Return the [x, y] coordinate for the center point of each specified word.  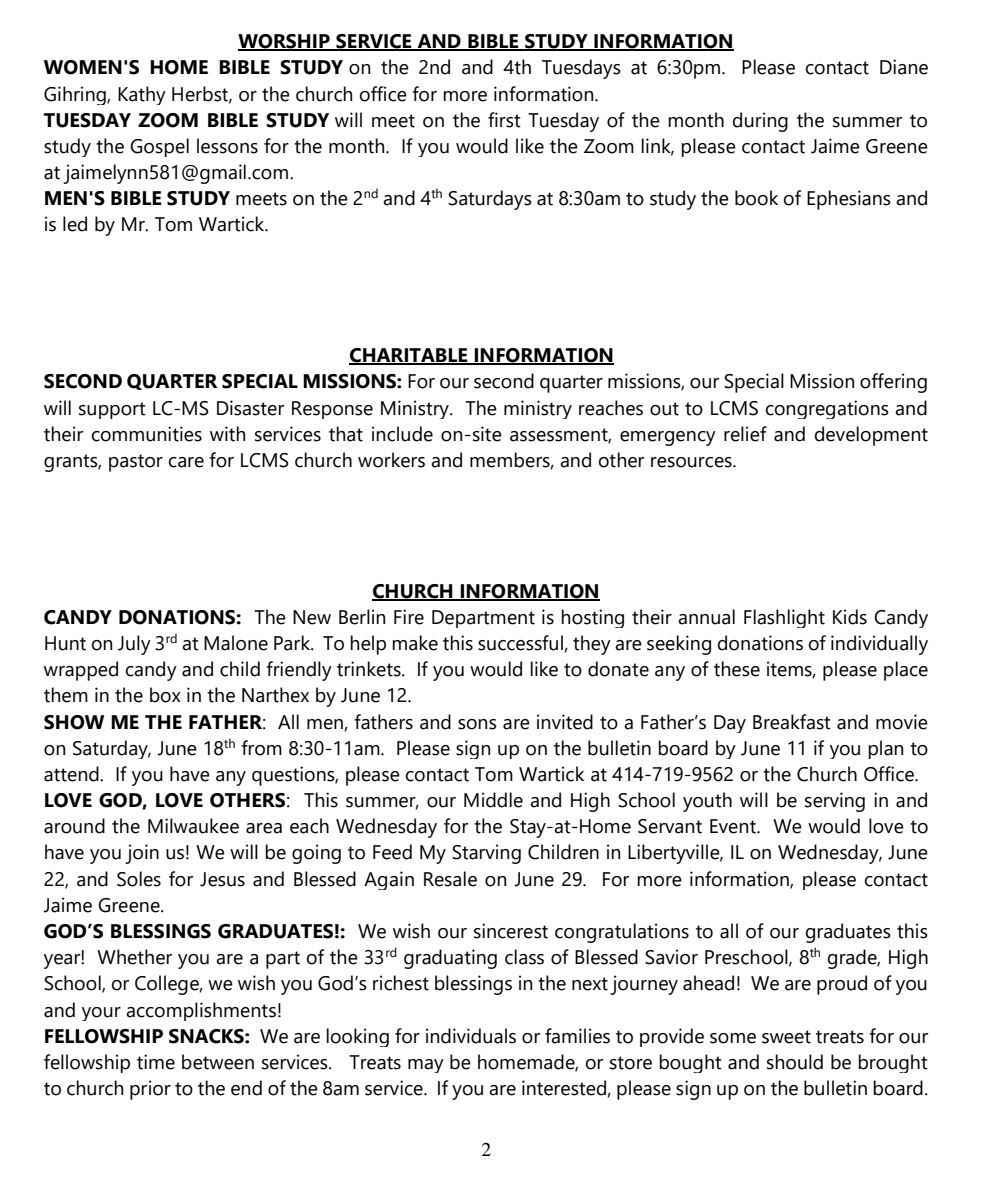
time [156, 1062]
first [504, 120]
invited [565, 722]
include [402, 434]
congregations [827, 409]
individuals [471, 1036]
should [795, 1062]
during [760, 122]
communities [147, 434]
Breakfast [792, 722]
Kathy [142, 95]
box [165, 695]
